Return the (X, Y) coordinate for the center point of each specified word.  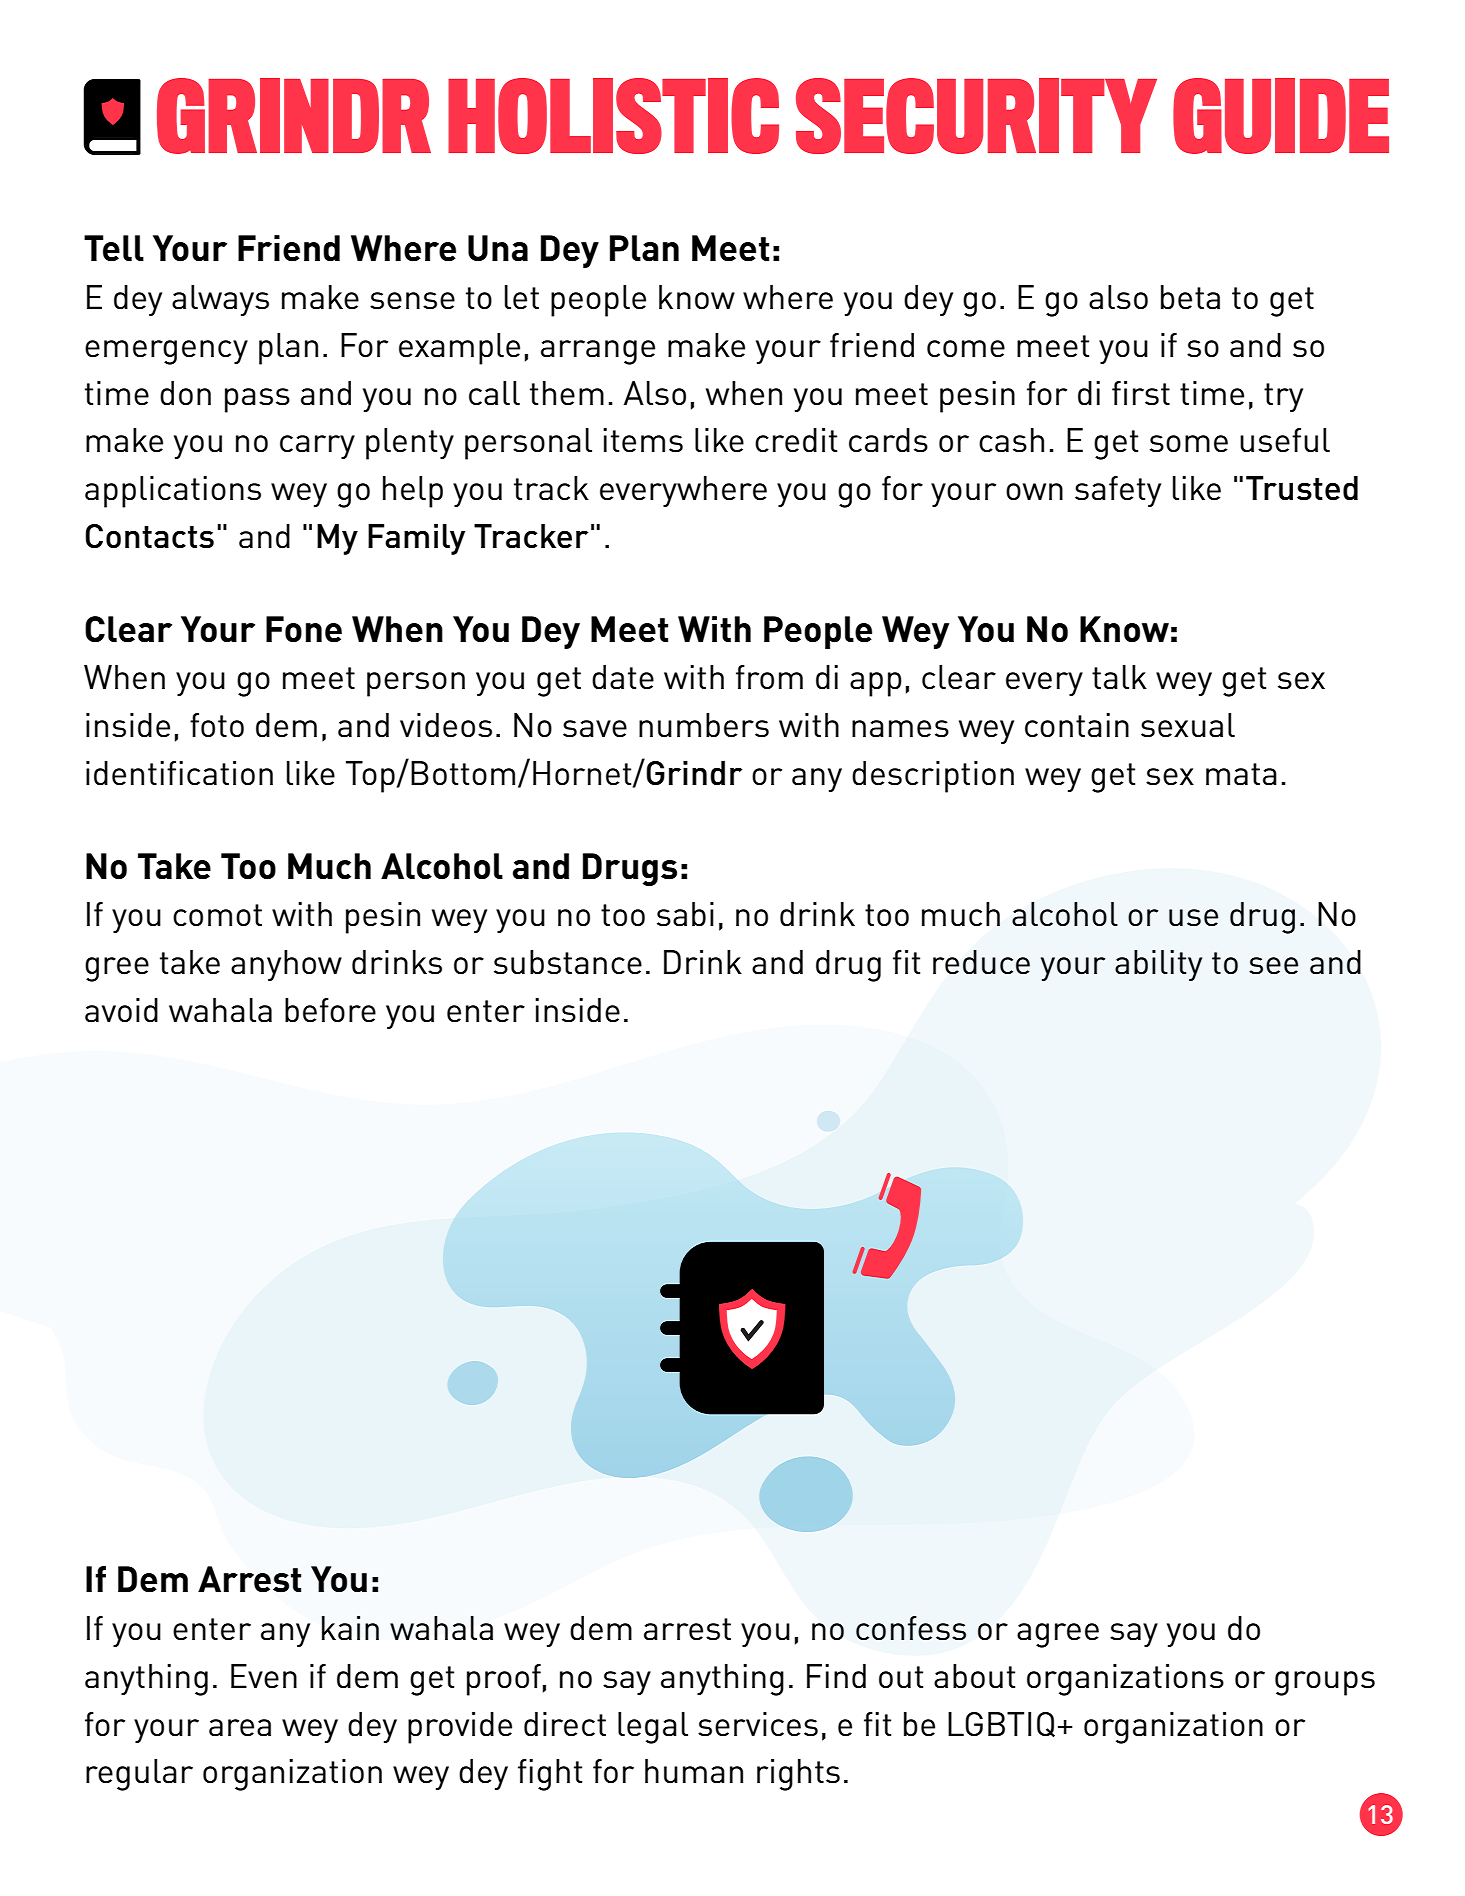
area (240, 1728)
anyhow (286, 965)
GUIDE (1281, 116)
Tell (114, 248)
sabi (685, 914)
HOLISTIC (613, 116)
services (758, 1724)
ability (1158, 965)
